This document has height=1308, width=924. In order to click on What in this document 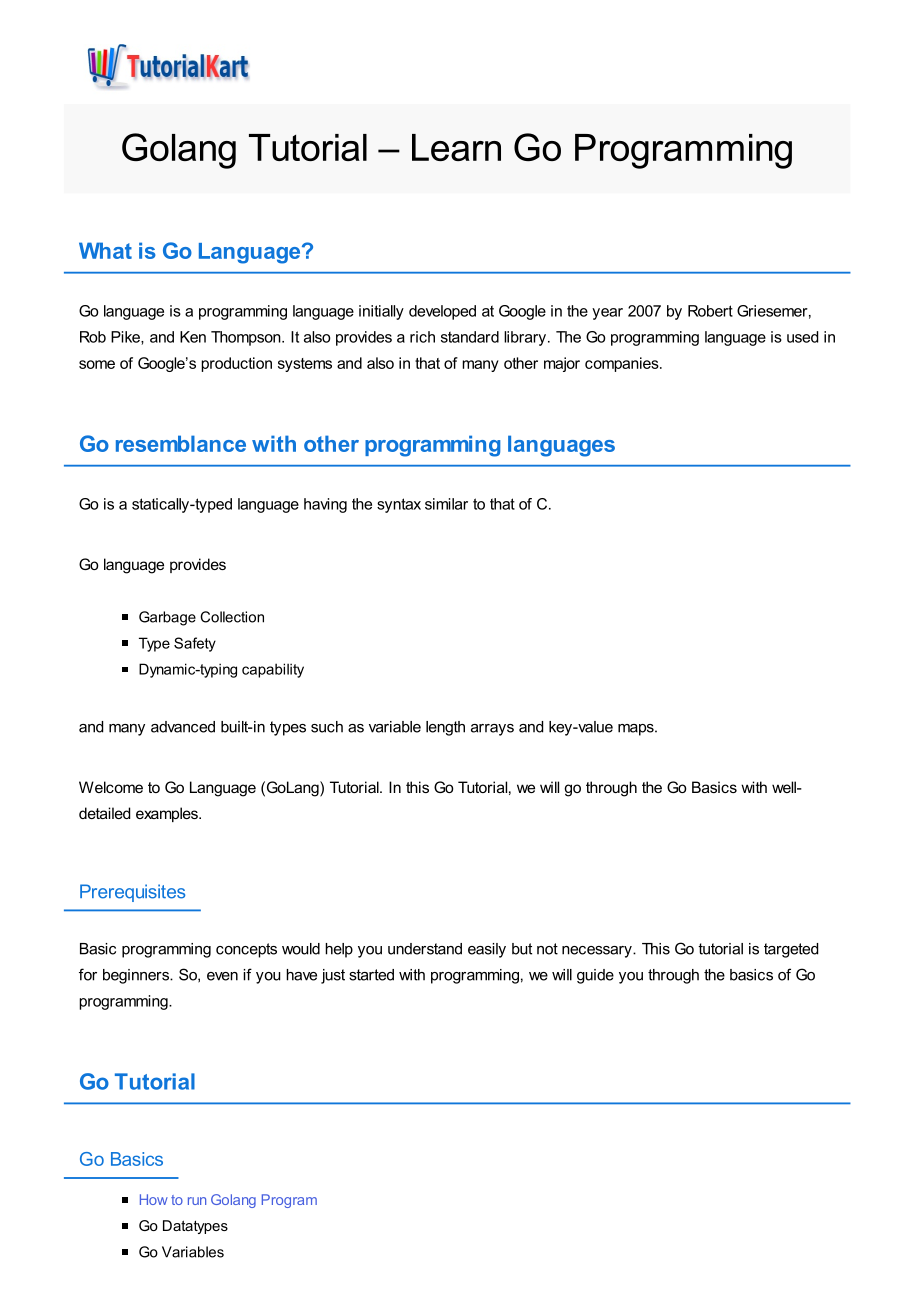, I will do `click(105, 250)`.
